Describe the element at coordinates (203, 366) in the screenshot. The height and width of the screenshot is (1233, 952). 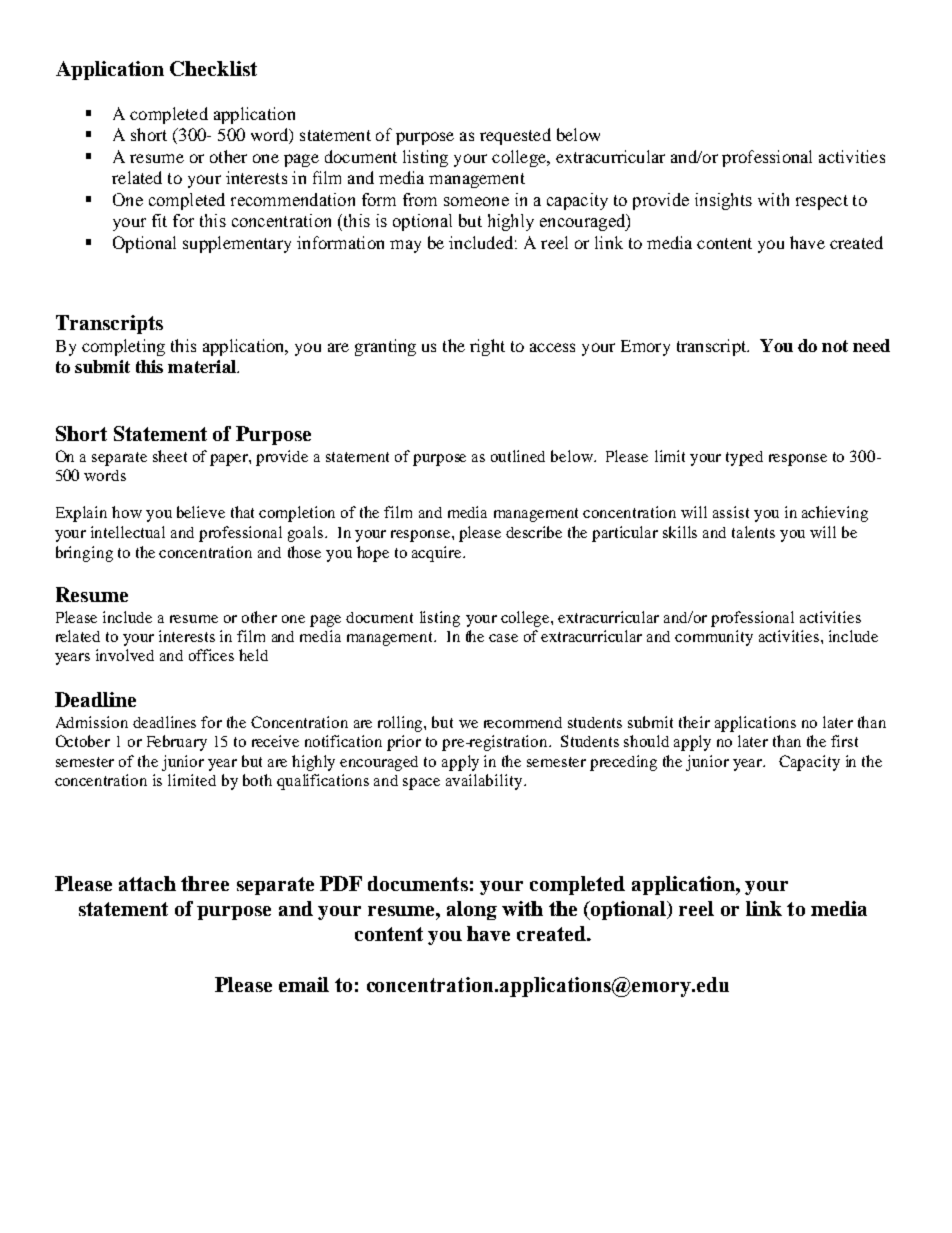
I see `material` at that location.
